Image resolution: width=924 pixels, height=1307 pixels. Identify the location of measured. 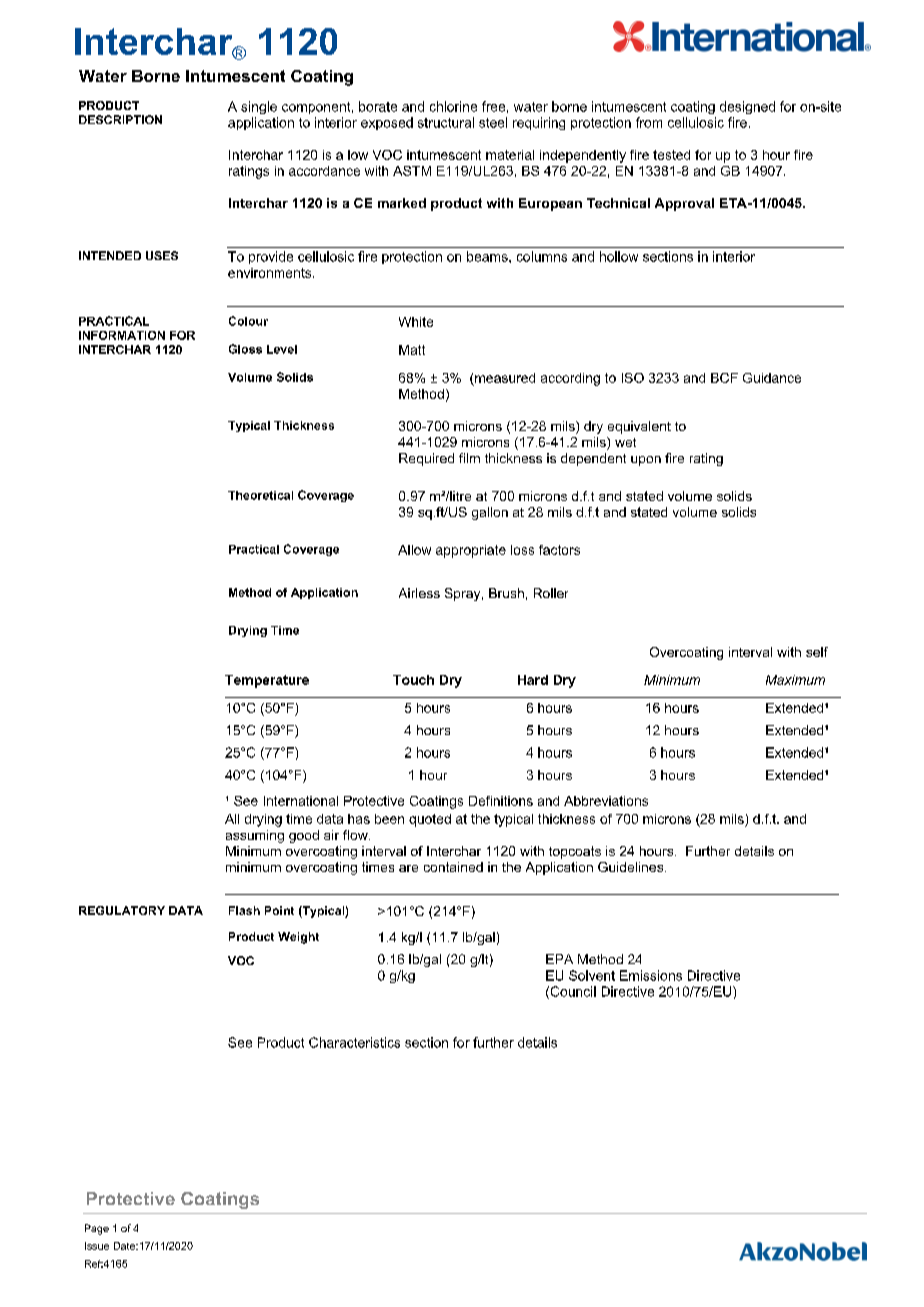
(505, 378).
